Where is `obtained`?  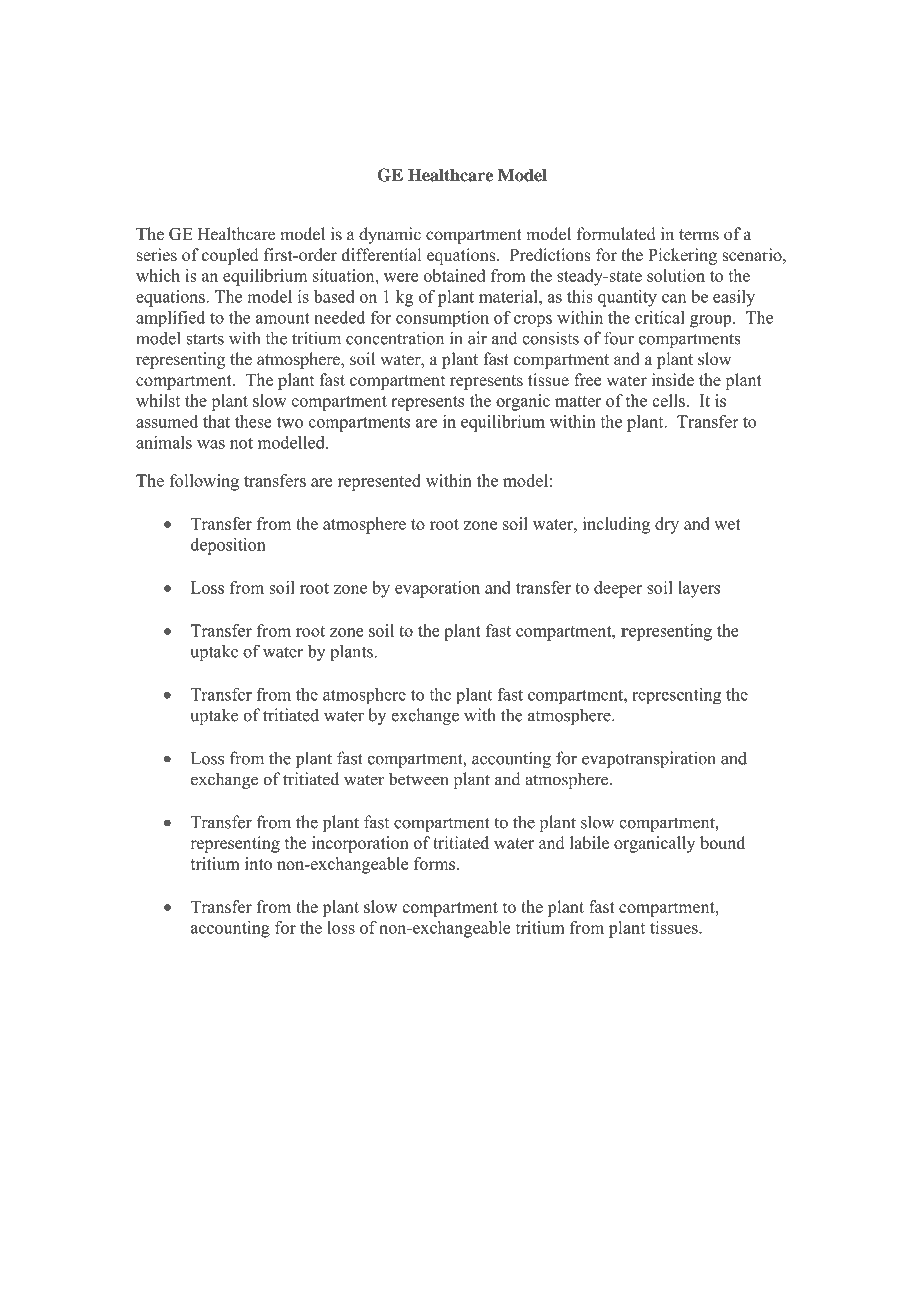
obtained is located at coordinates (454, 275).
